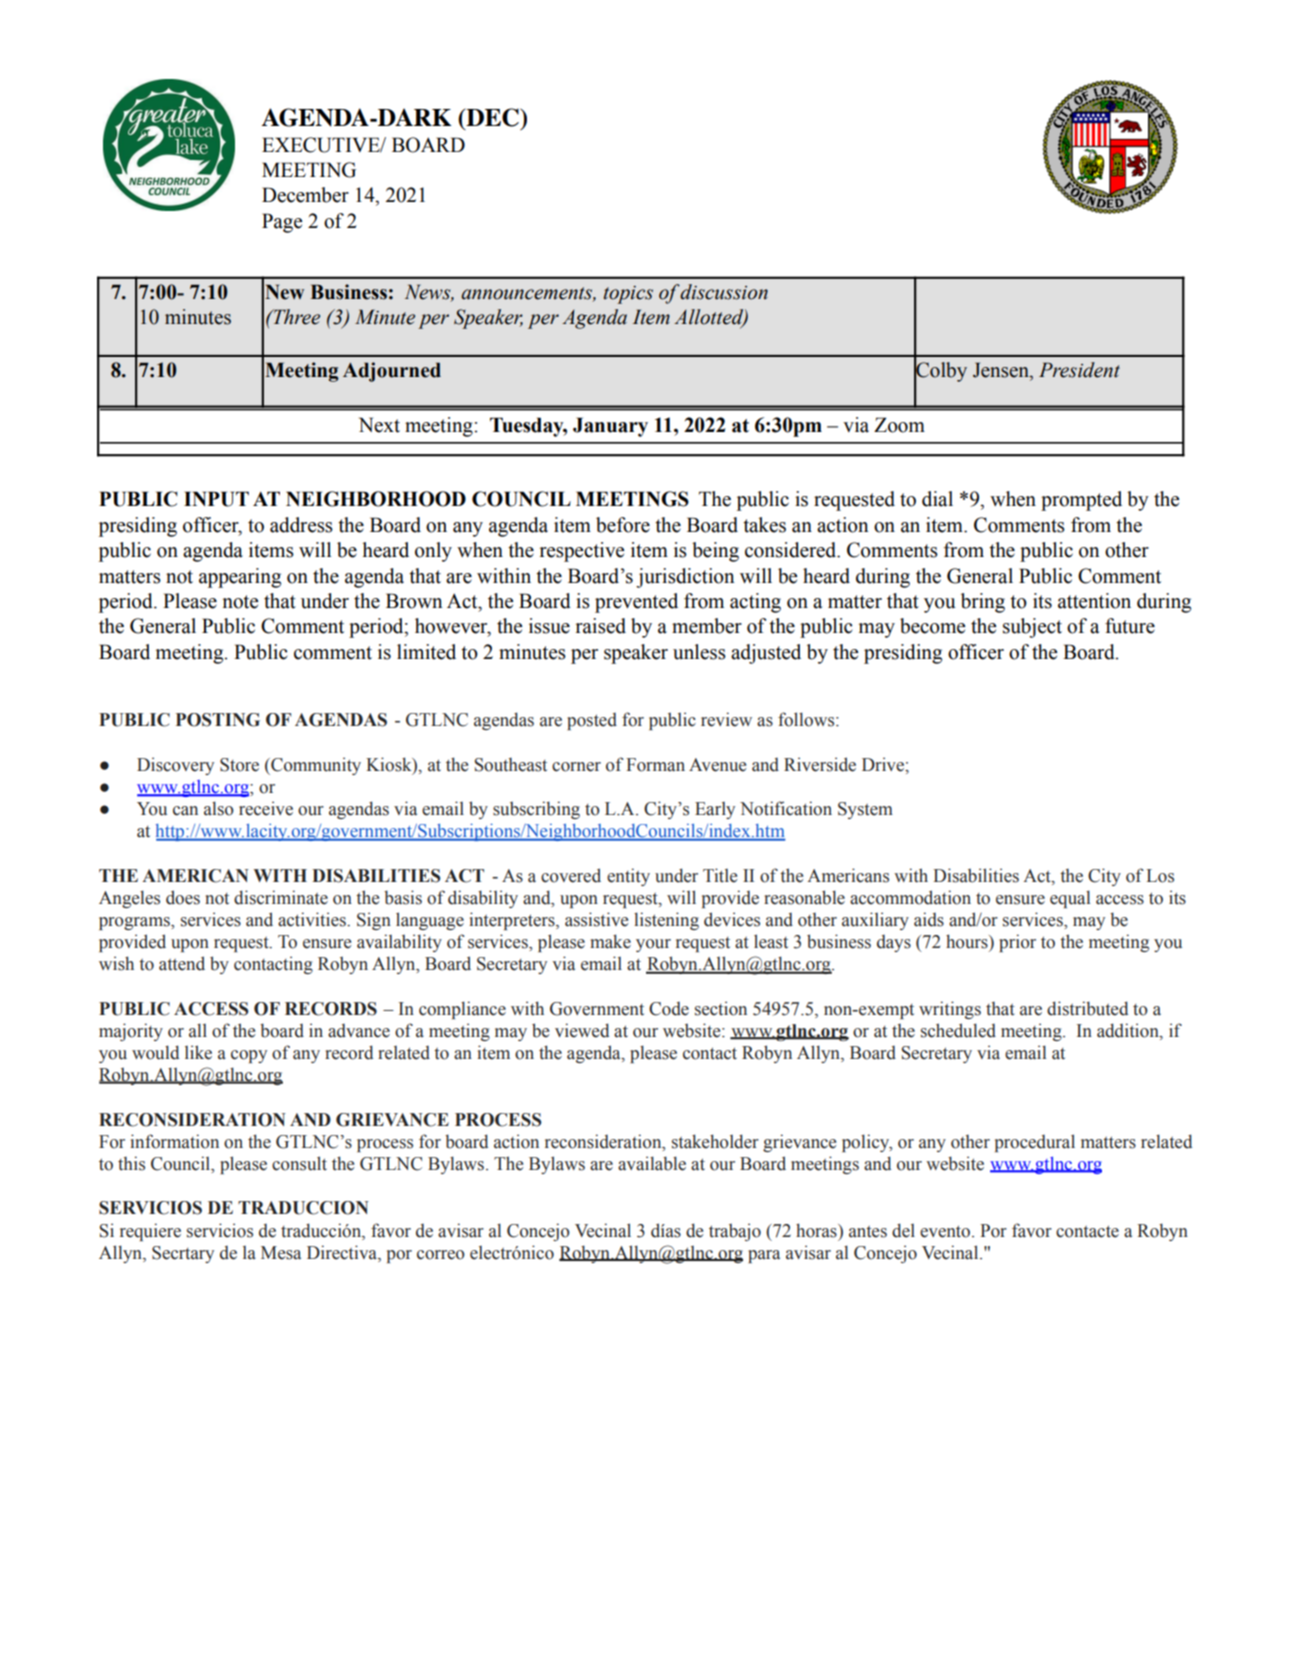 Image resolution: width=1292 pixels, height=1673 pixels. Describe the element at coordinates (1002, 371) in the screenshot. I see `Jensen` at that location.
